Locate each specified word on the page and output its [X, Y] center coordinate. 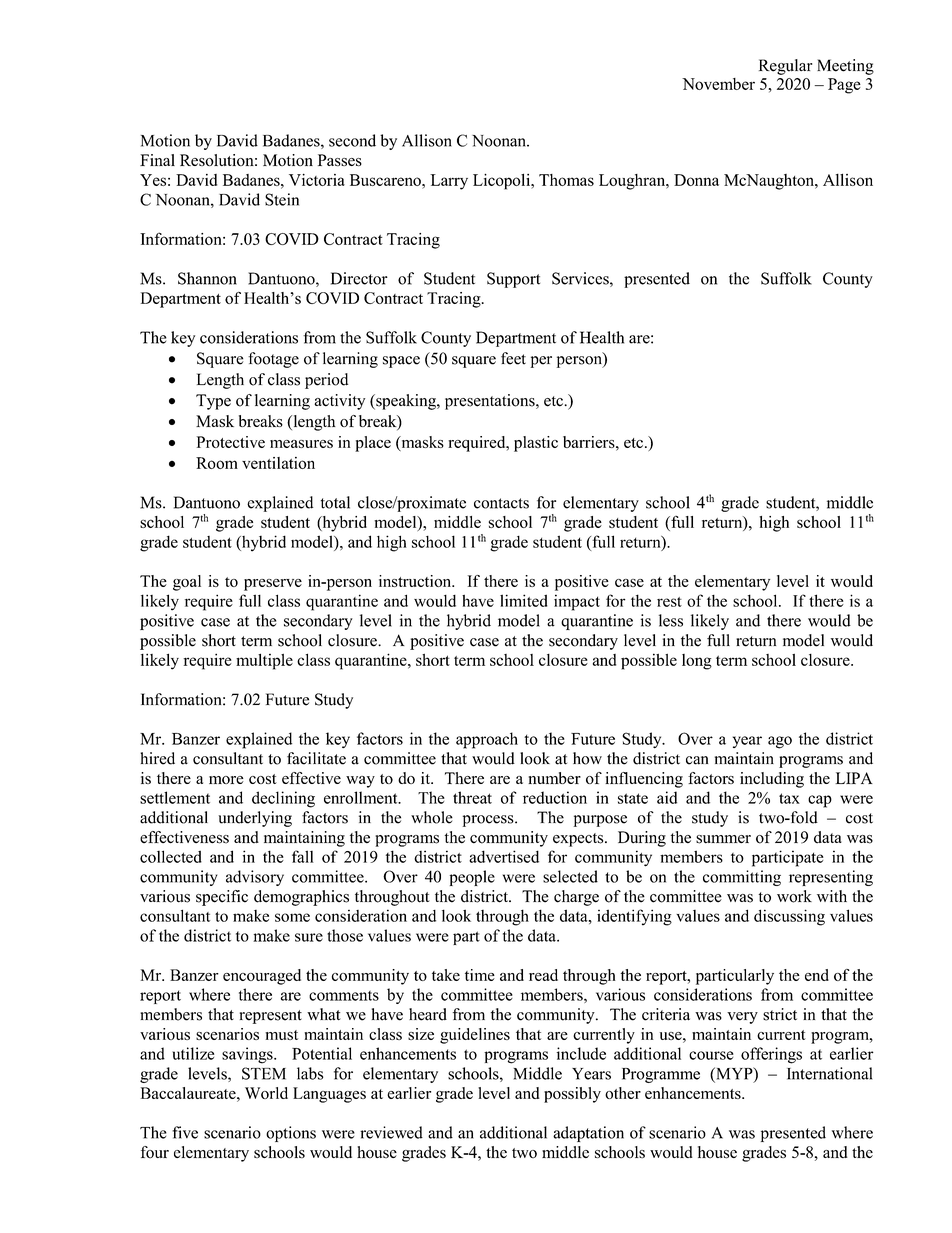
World [266, 1093]
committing [742, 878]
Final [157, 160]
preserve [273, 585]
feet [513, 358]
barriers [590, 442]
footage [273, 360]
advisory [255, 878]
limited [523, 600]
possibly [572, 1095]
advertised [504, 856]
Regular [785, 67]
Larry [449, 182]
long [697, 662]
